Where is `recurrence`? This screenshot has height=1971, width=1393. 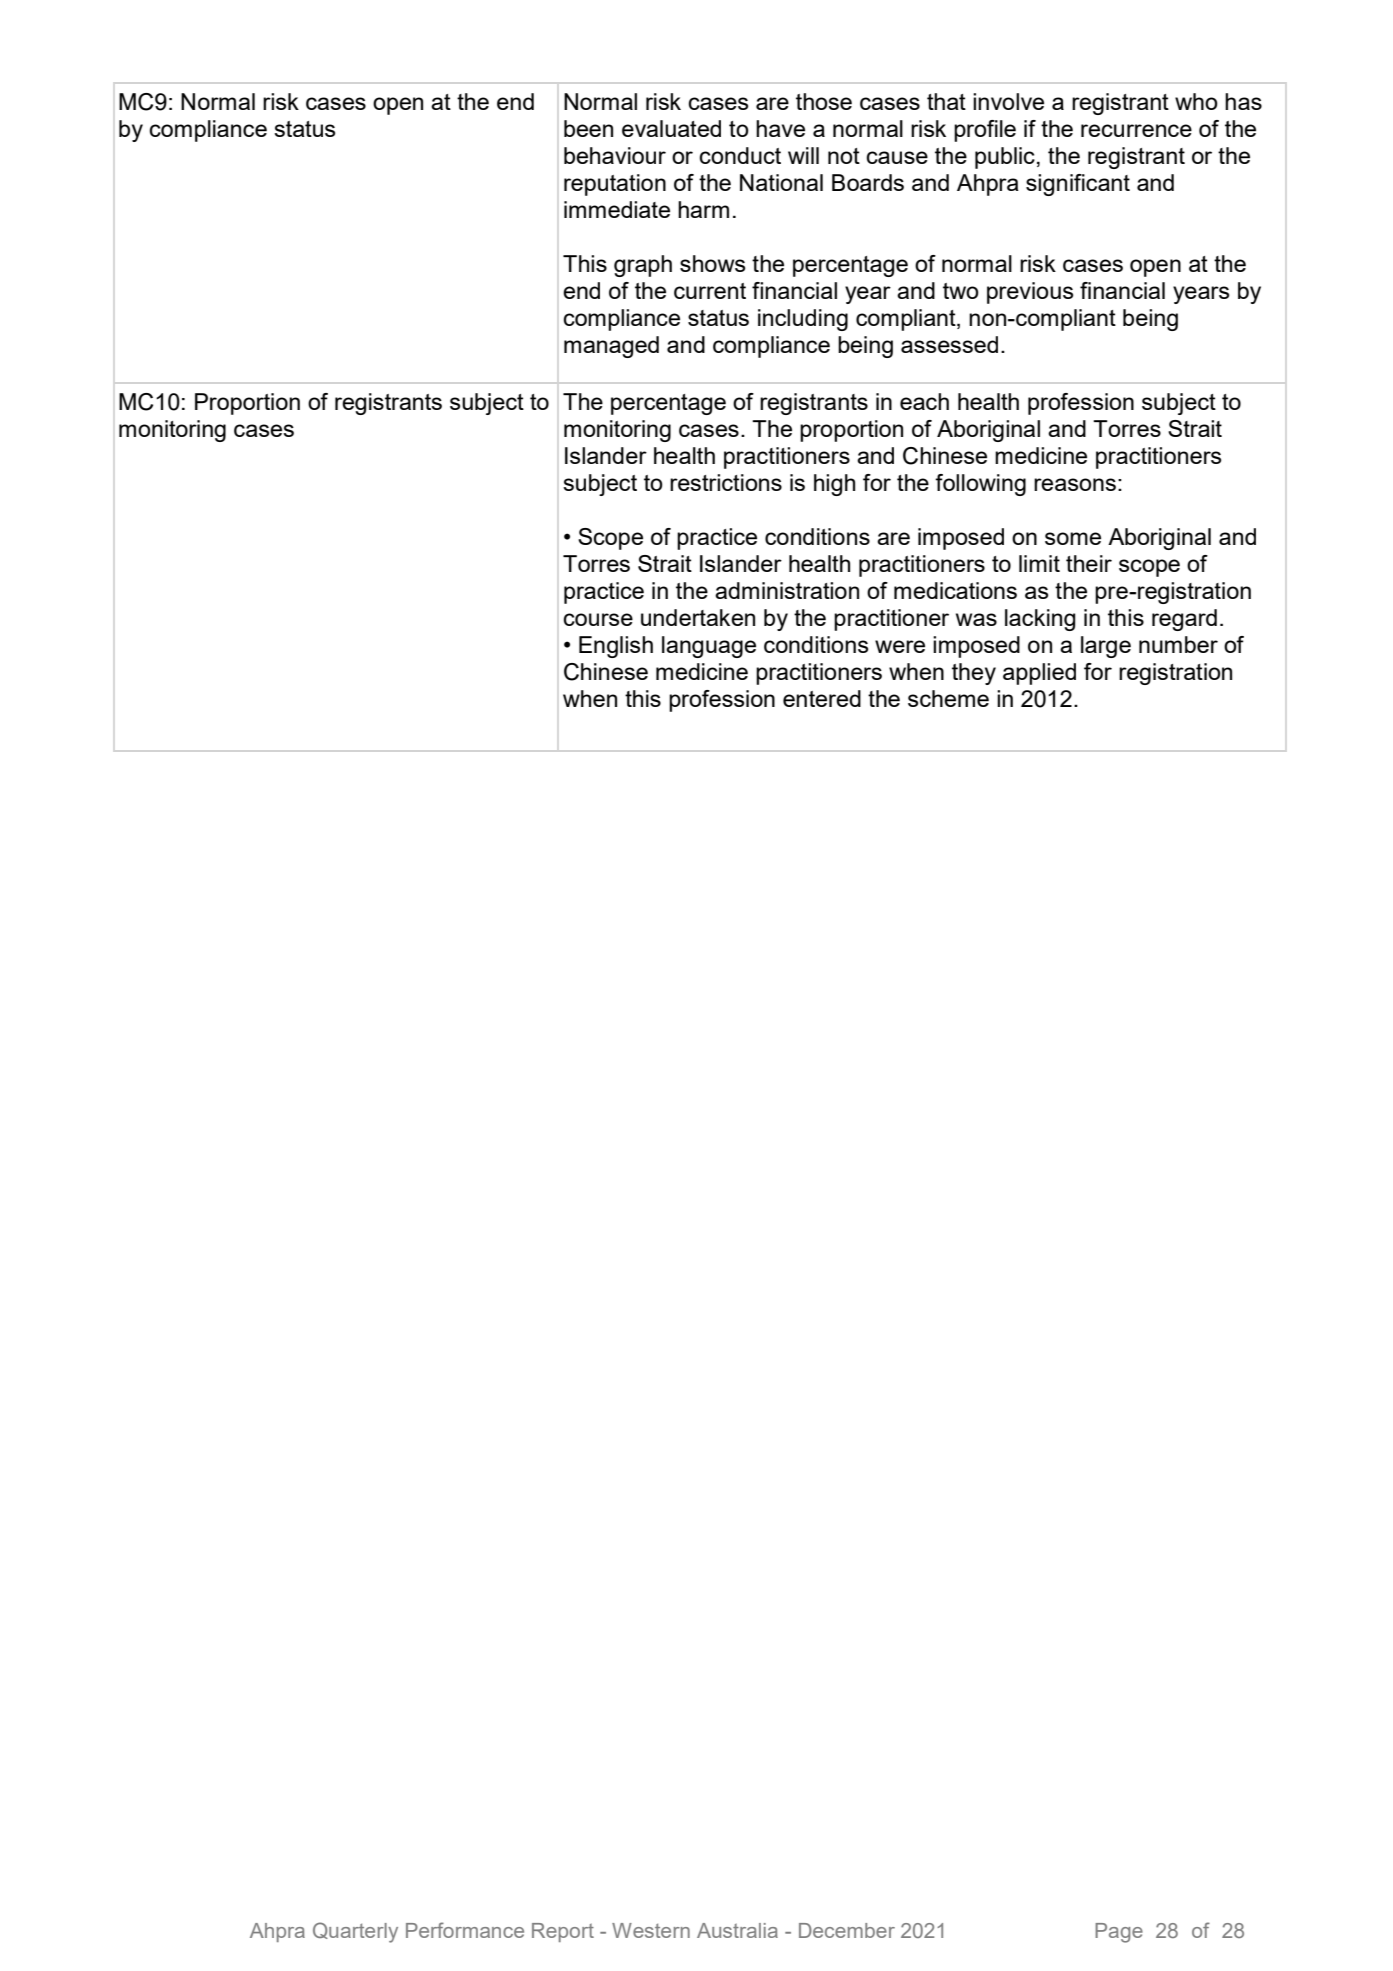
recurrence is located at coordinates (1136, 130).
